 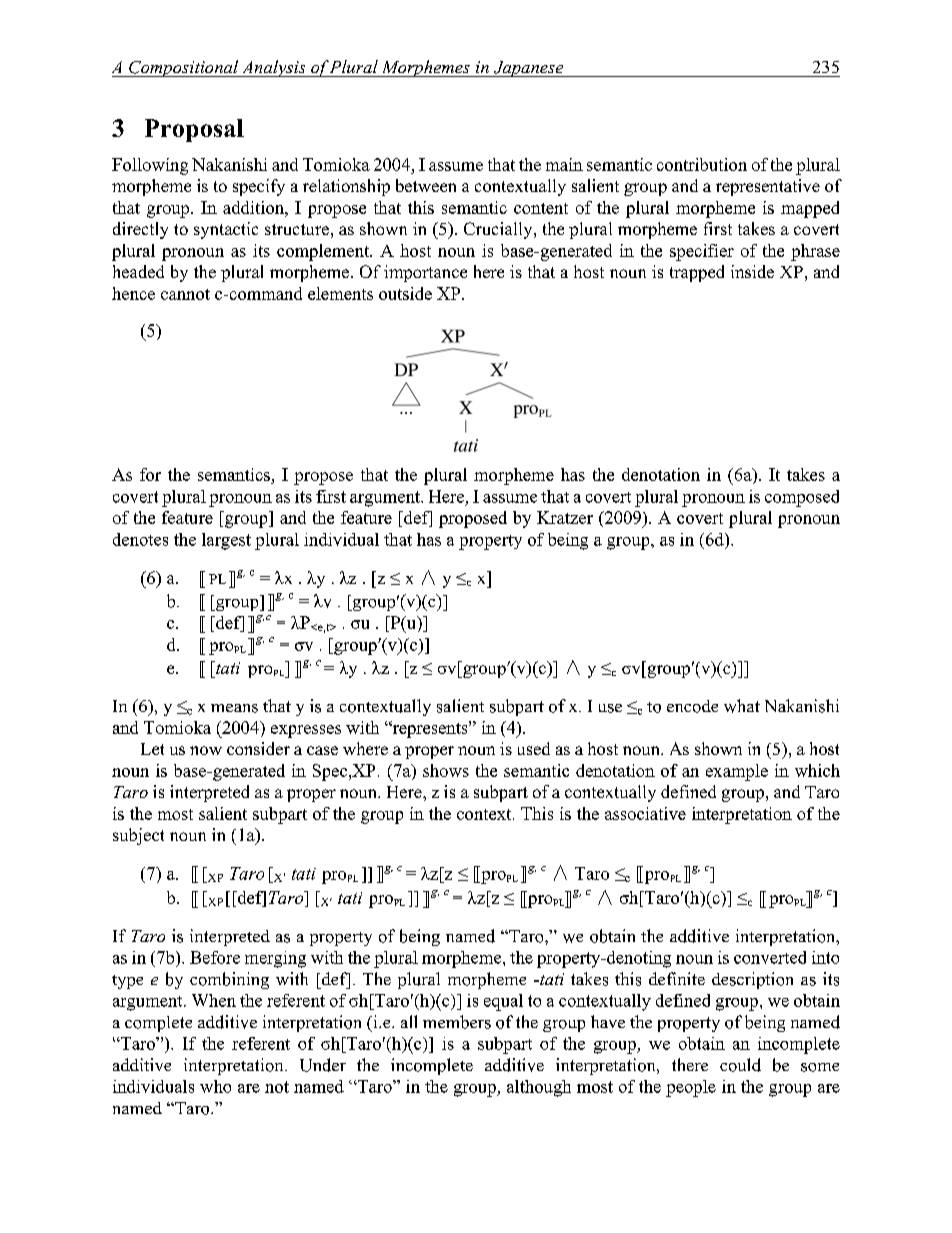 I want to click on subject, so click(x=138, y=836).
